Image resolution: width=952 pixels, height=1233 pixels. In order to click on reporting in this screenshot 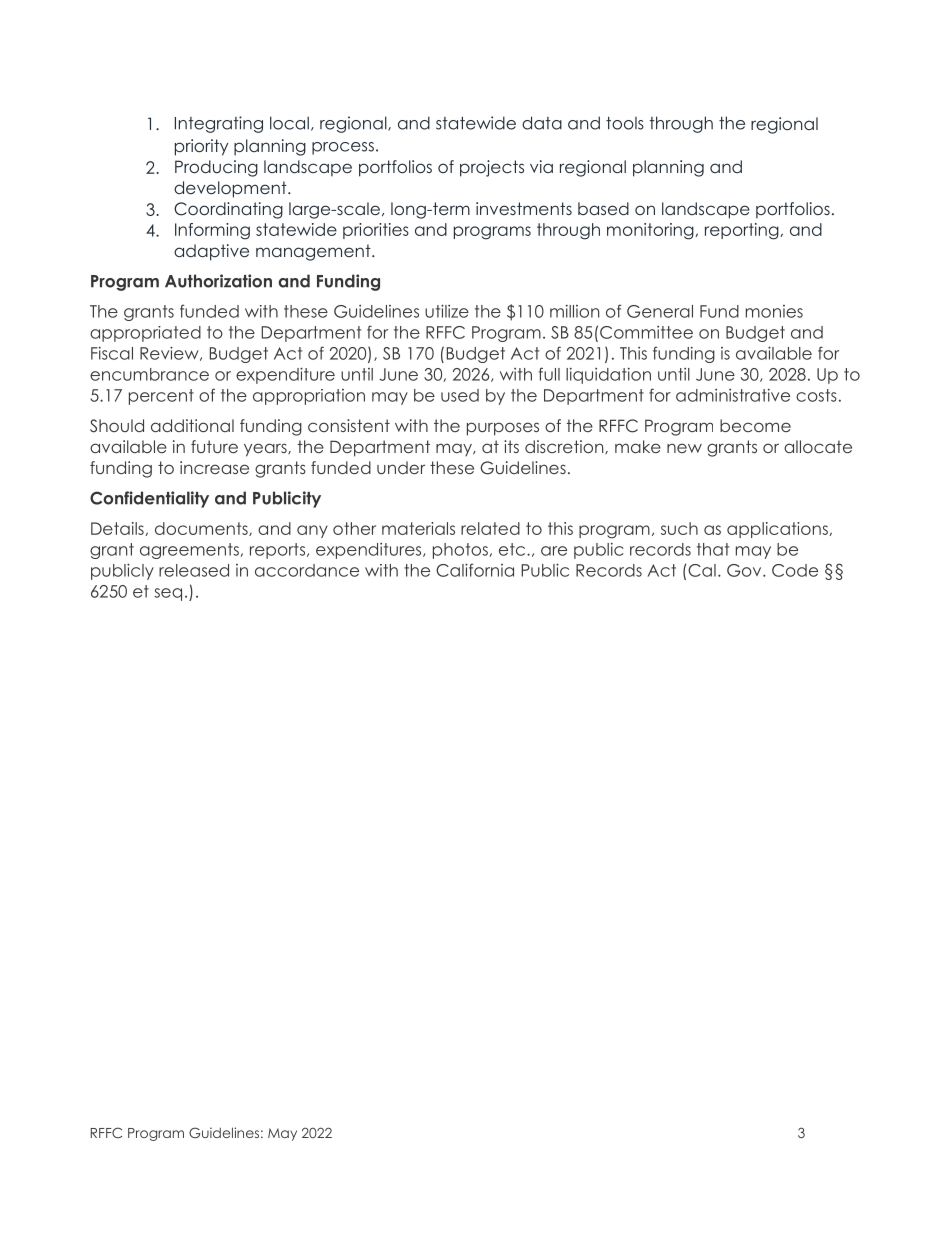, I will do `click(743, 231)`.
